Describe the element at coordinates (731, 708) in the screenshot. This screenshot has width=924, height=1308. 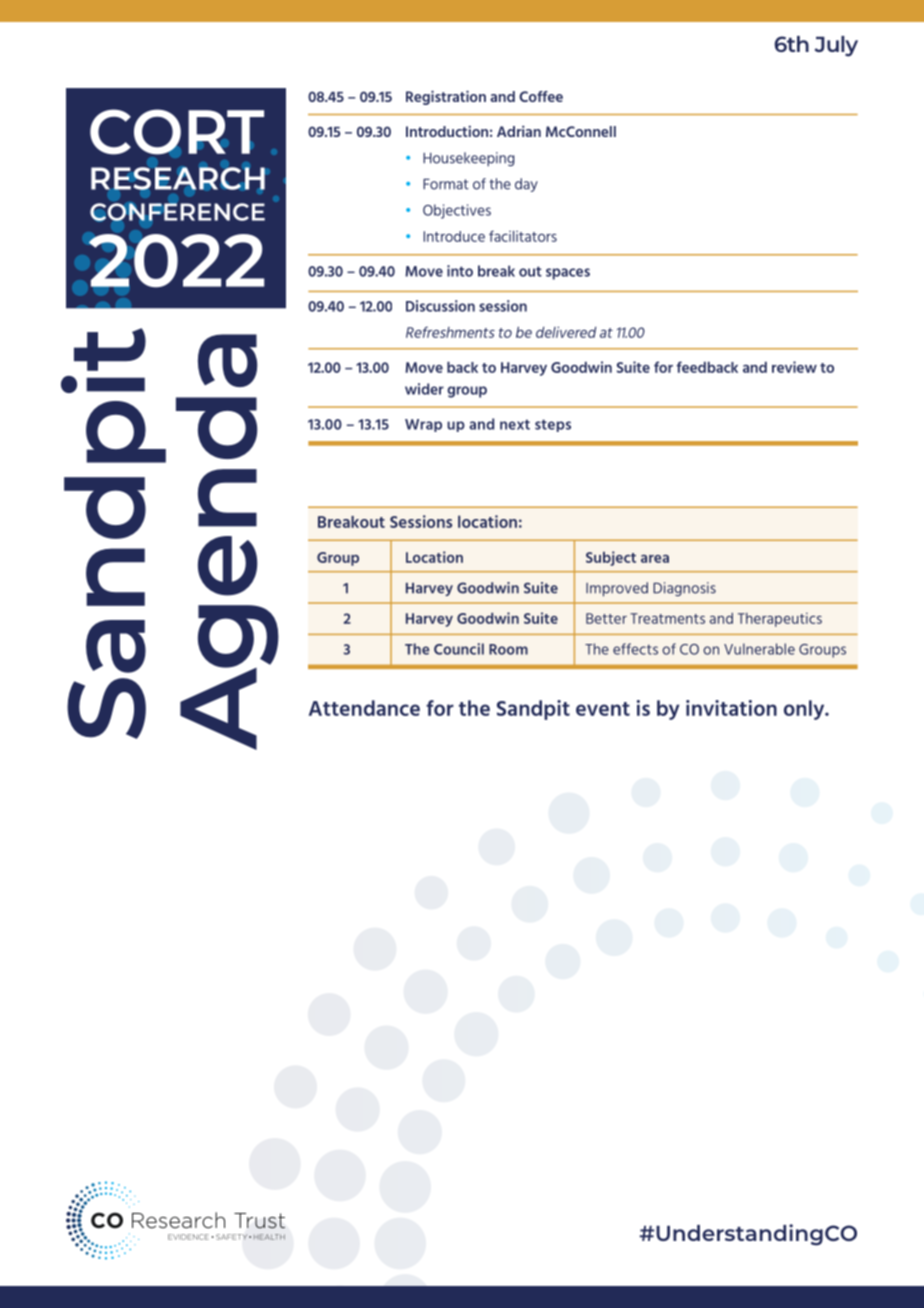
I see `invitation` at that location.
